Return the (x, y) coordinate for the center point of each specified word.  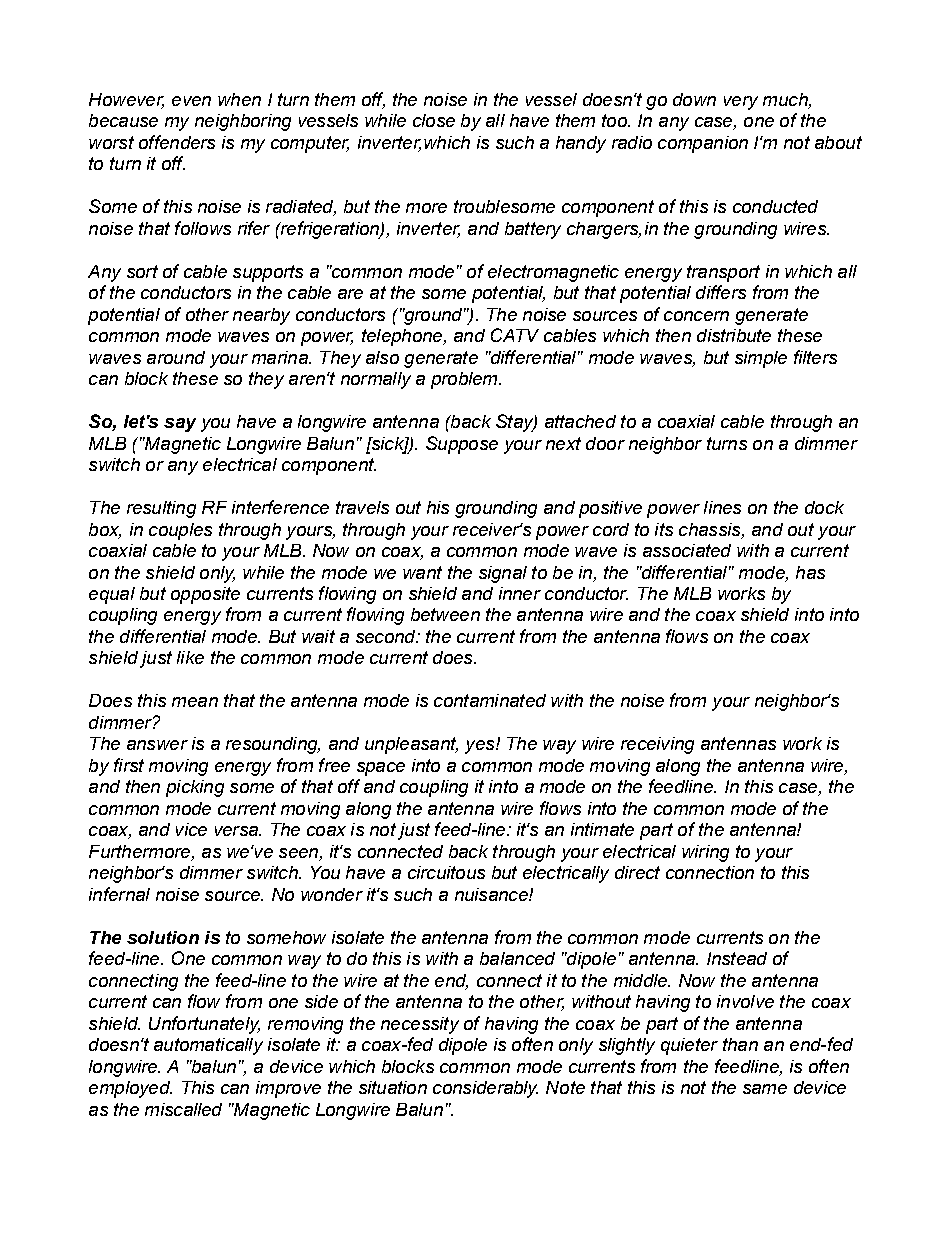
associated (687, 550)
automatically (208, 1046)
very (741, 103)
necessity (420, 1025)
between (445, 614)
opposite (205, 595)
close (434, 120)
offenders (177, 142)
